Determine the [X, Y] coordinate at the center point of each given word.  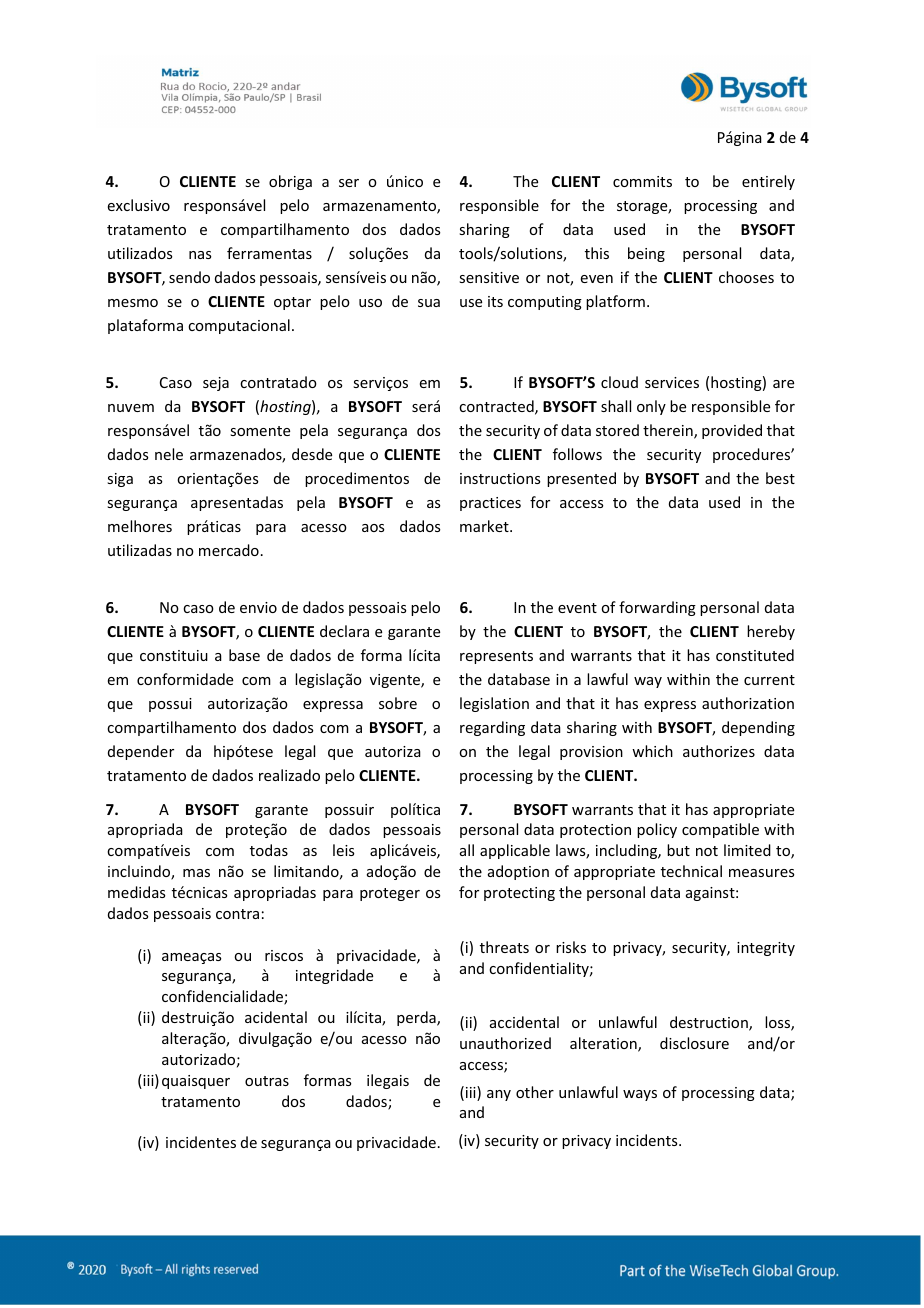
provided [732, 431]
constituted [755, 655]
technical [691, 871]
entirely [768, 182]
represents [496, 657]
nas [200, 255]
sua [429, 303]
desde [312, 454]
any [499, 1095]
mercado [229, 550]
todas [269, 850]
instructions [500, 478]
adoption [518, 872]
